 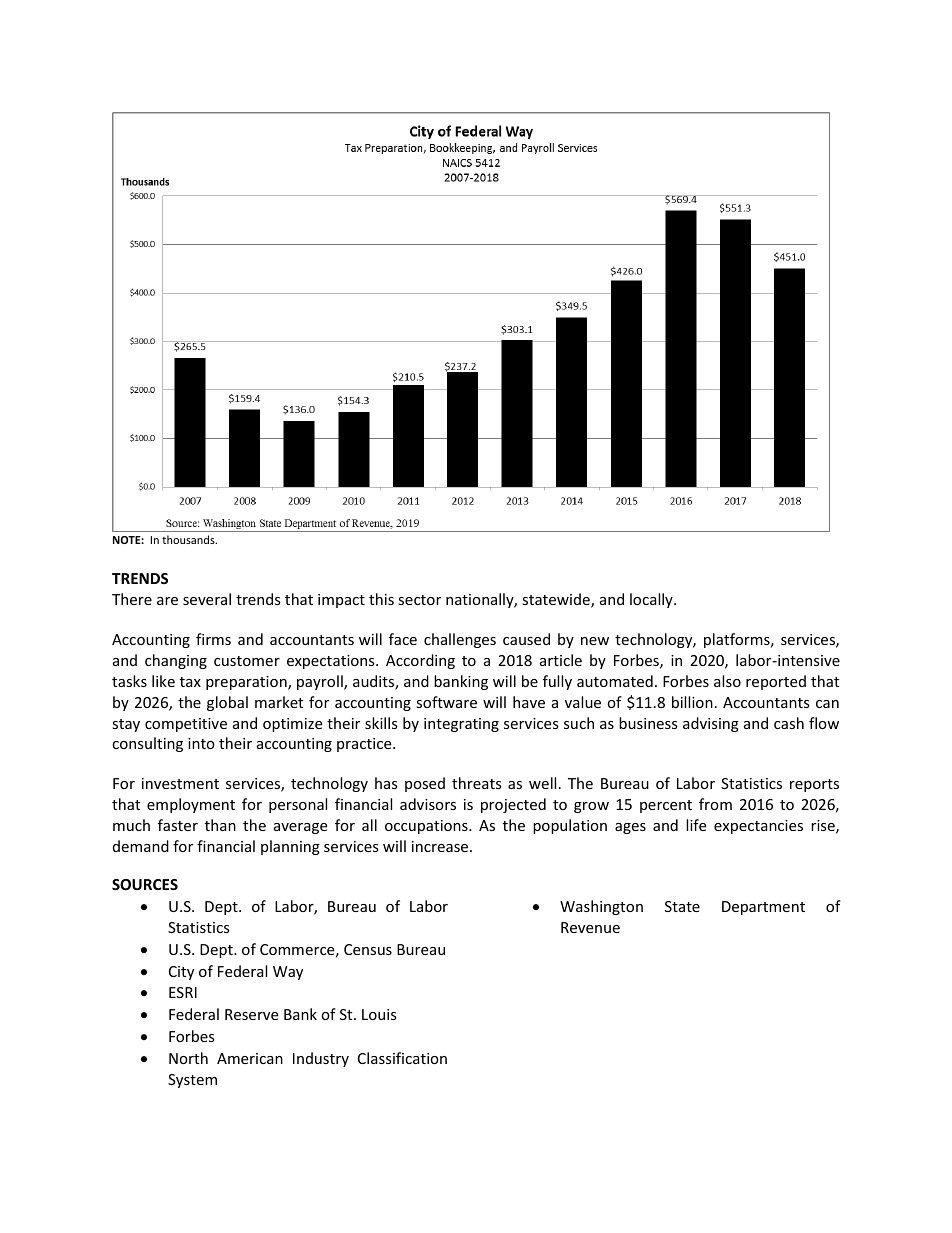 What do you see at coordinates (711, 724) in the screenshot?
I see `advising` at bounding box center [711, 724].
